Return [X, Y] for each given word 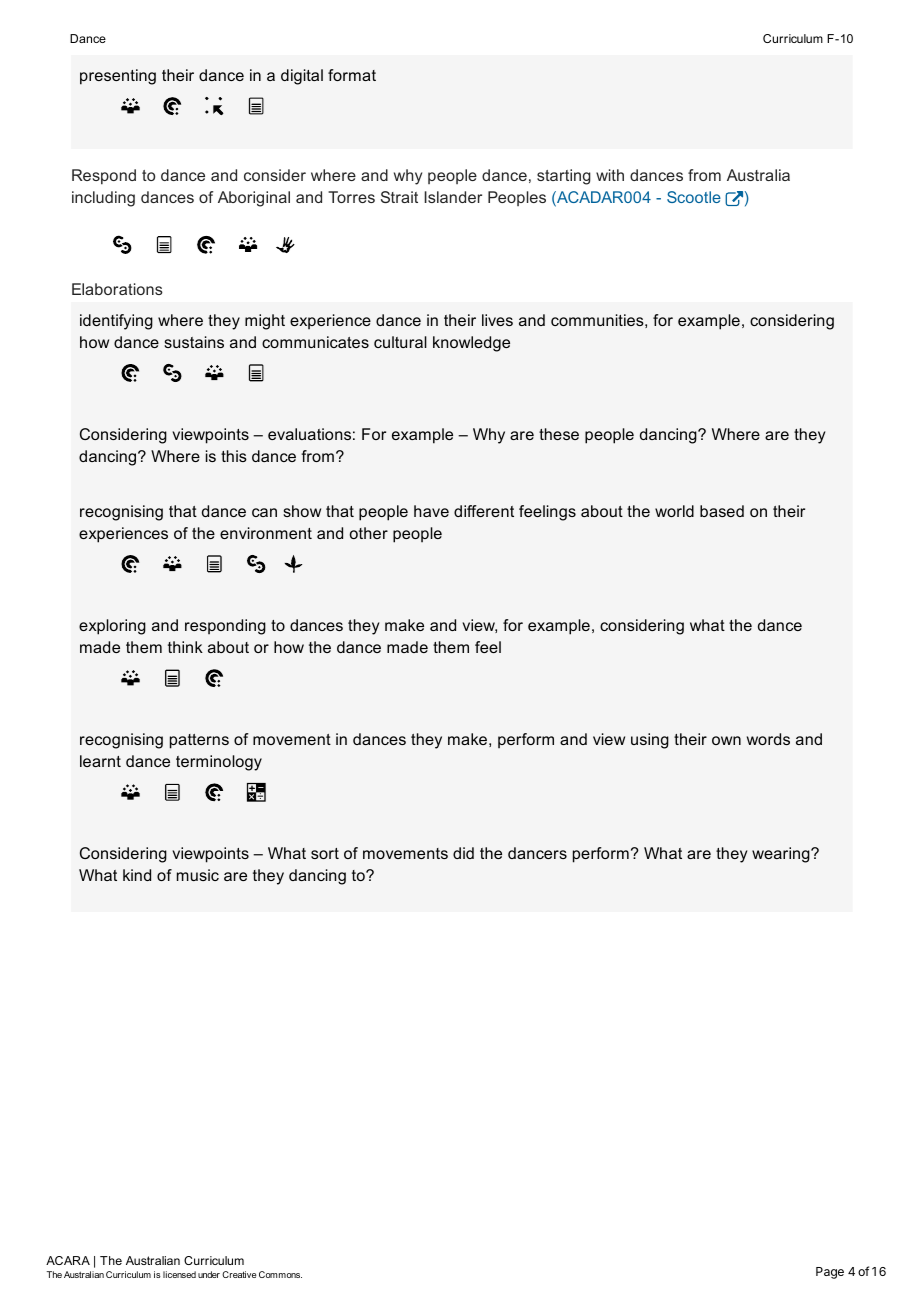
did [463, 853]
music [198, 875]
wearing [782, 855]
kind [137, 875]
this [234, 456]
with [610, 175]
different [484, 511]
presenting [118, 77]
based [722, 511]
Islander [453, 197]
